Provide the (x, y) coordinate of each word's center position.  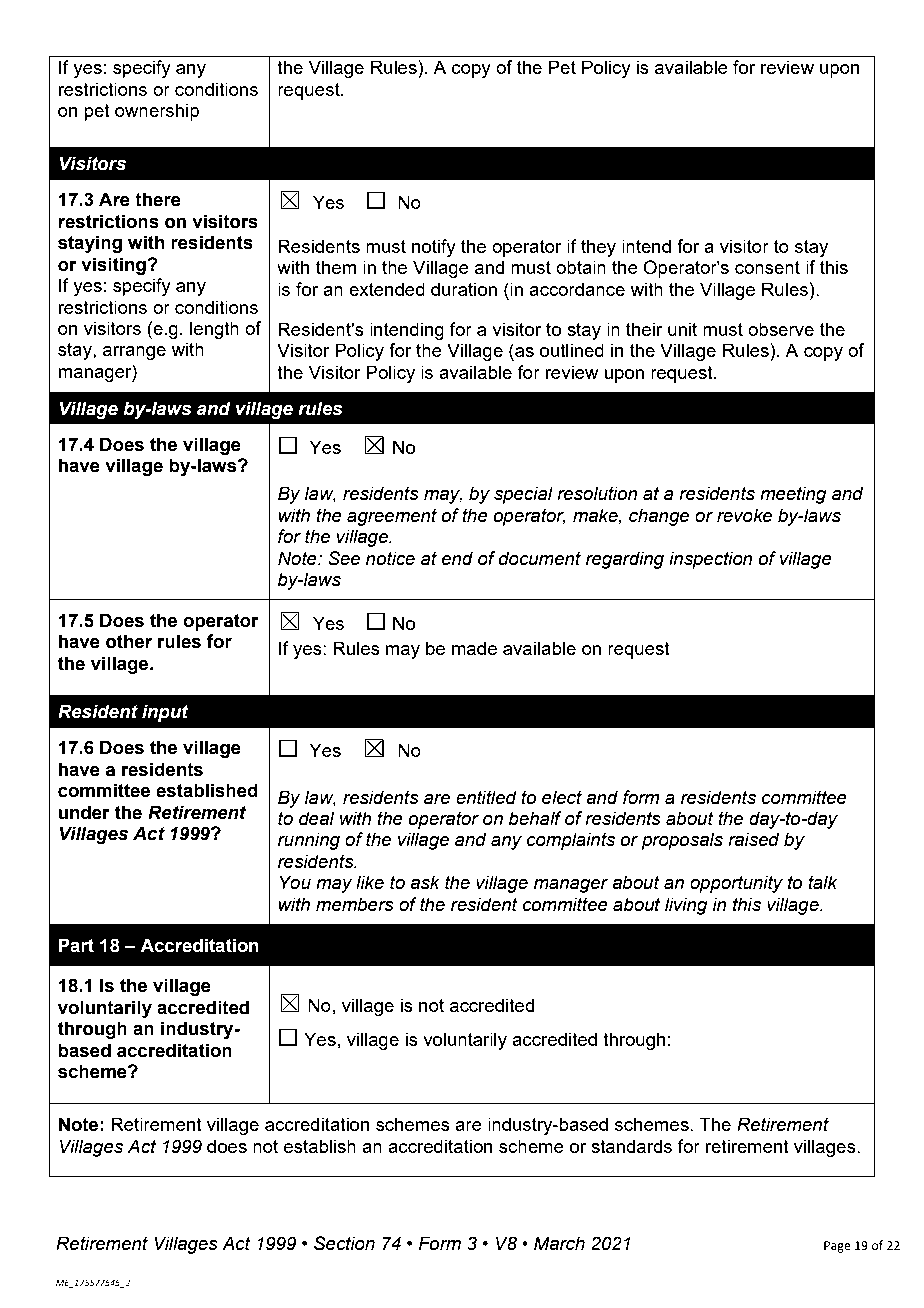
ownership (157, 112)
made (474, 648)
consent (767, 267)
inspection (711, 560)
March (559, 1243)
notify (434, 248)
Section (344, 1243)
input (165, 713)
